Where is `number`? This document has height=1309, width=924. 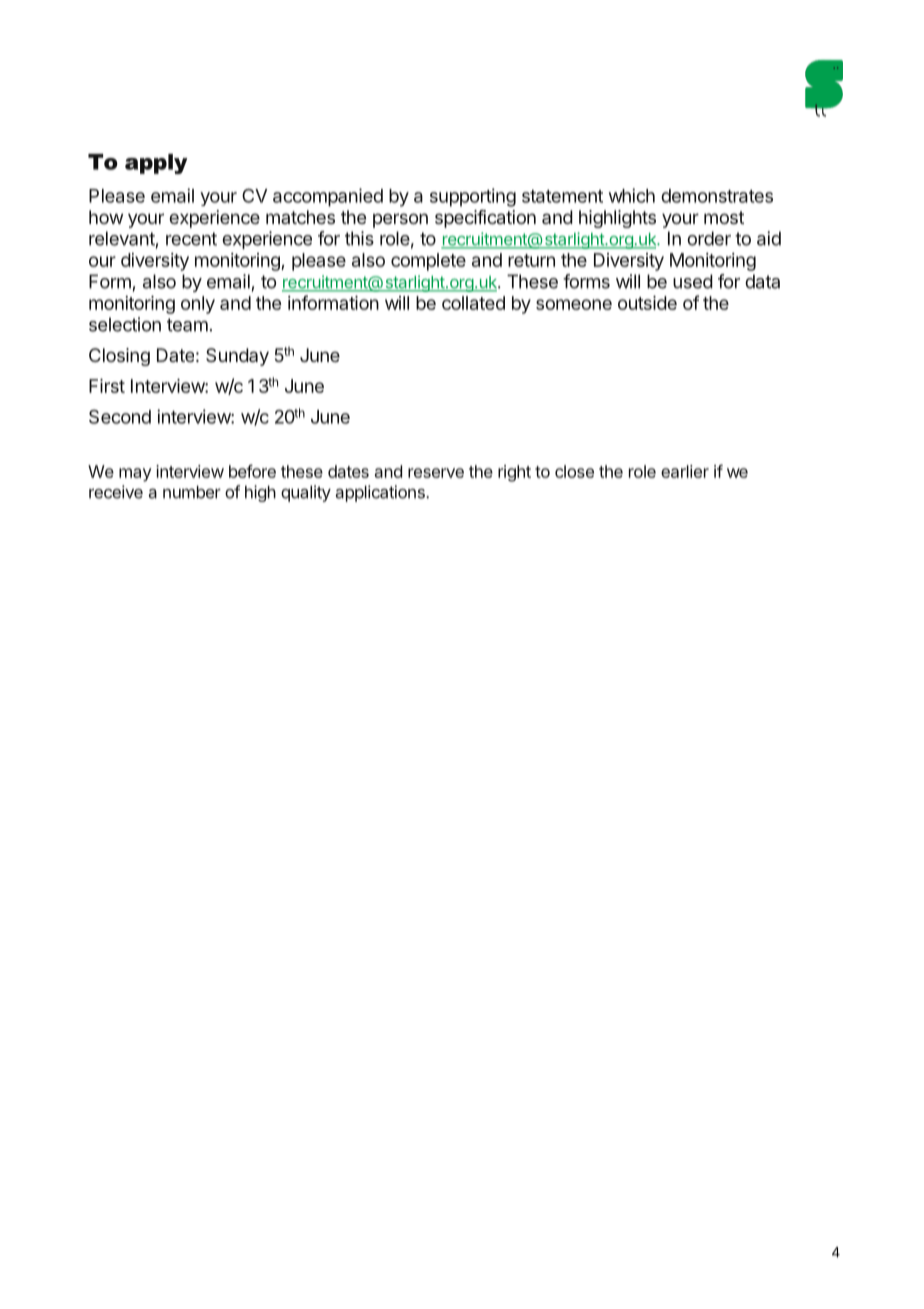
number is located at coordinates (192, 492).
